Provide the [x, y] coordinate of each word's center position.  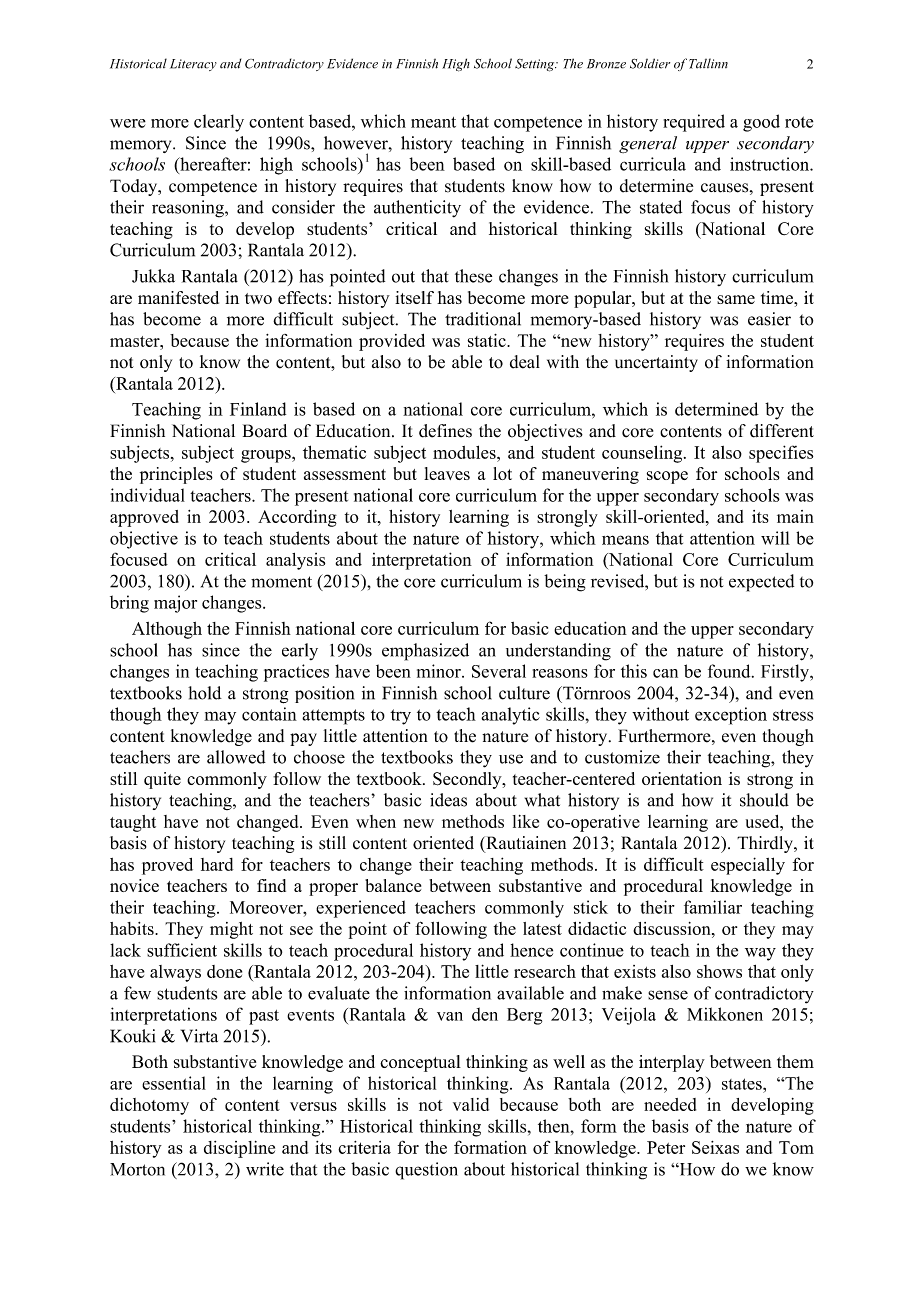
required [694, 123]
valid [471, 1104]
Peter [666, 1147]
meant [433, 122]
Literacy [193, 65]
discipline [239, 1149]
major [175, 604]
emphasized [425, 652]
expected [761, 583]
